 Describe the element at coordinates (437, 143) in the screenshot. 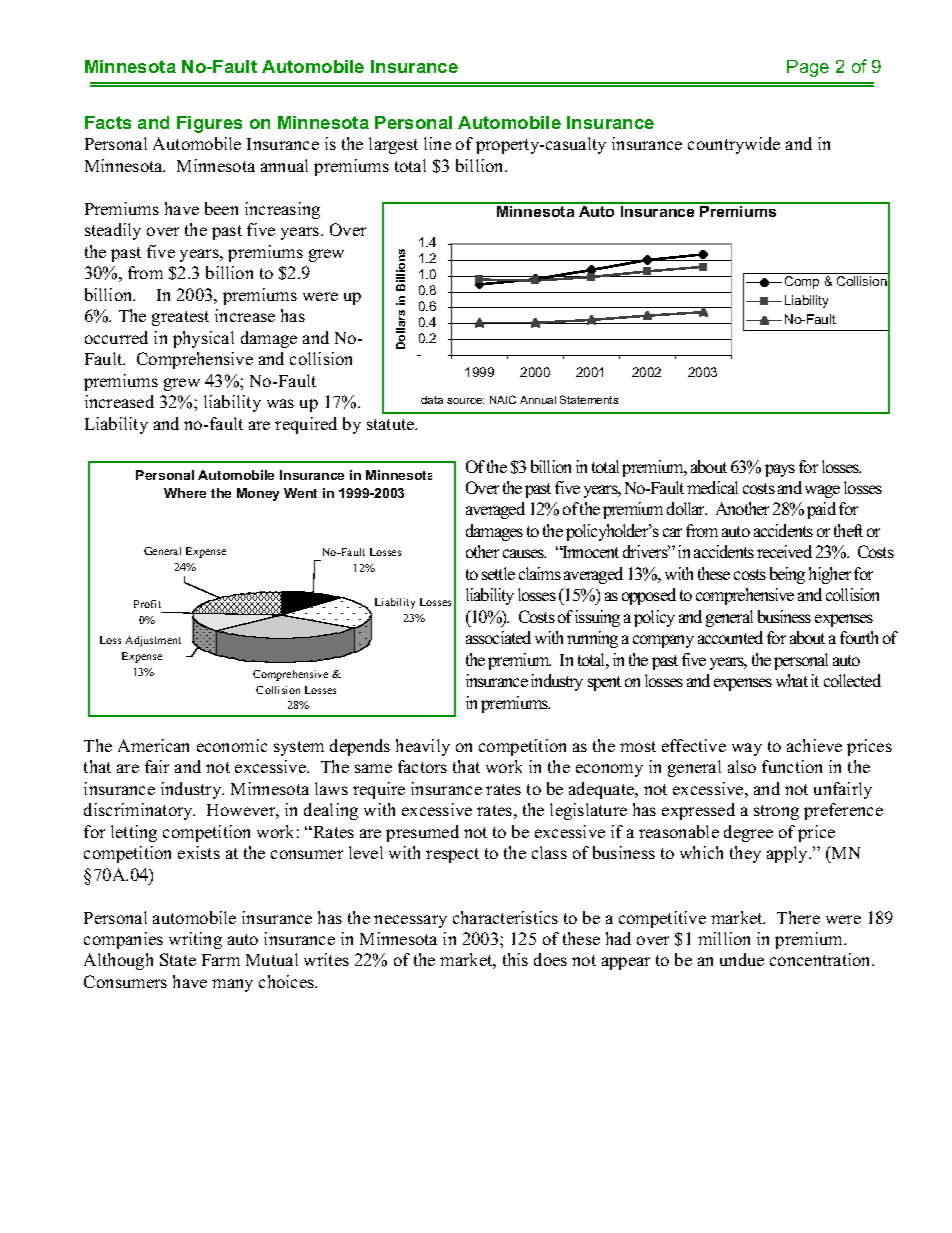

I see `line` at that location.
